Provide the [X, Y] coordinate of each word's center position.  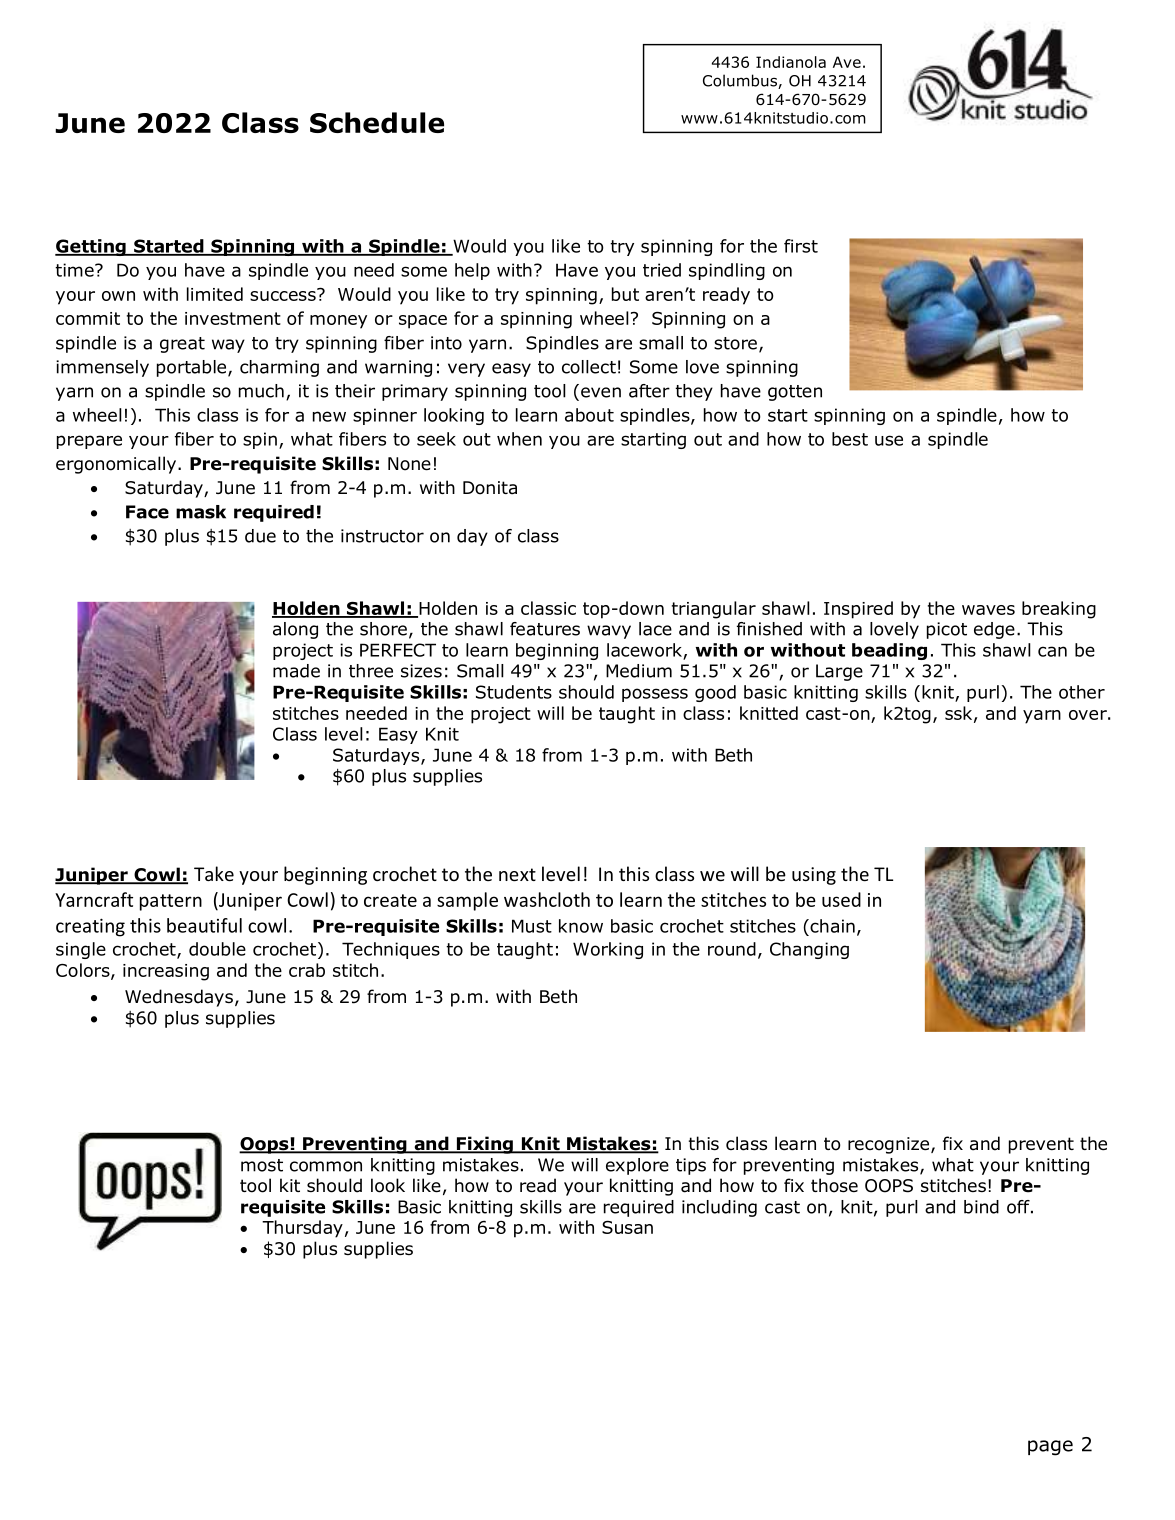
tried [662, 270]
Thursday [302, 1229]
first [801, 246]
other [1082, 692]
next [517, 874]
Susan [627, 1227]
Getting [91, 247]
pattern [171, 902]
